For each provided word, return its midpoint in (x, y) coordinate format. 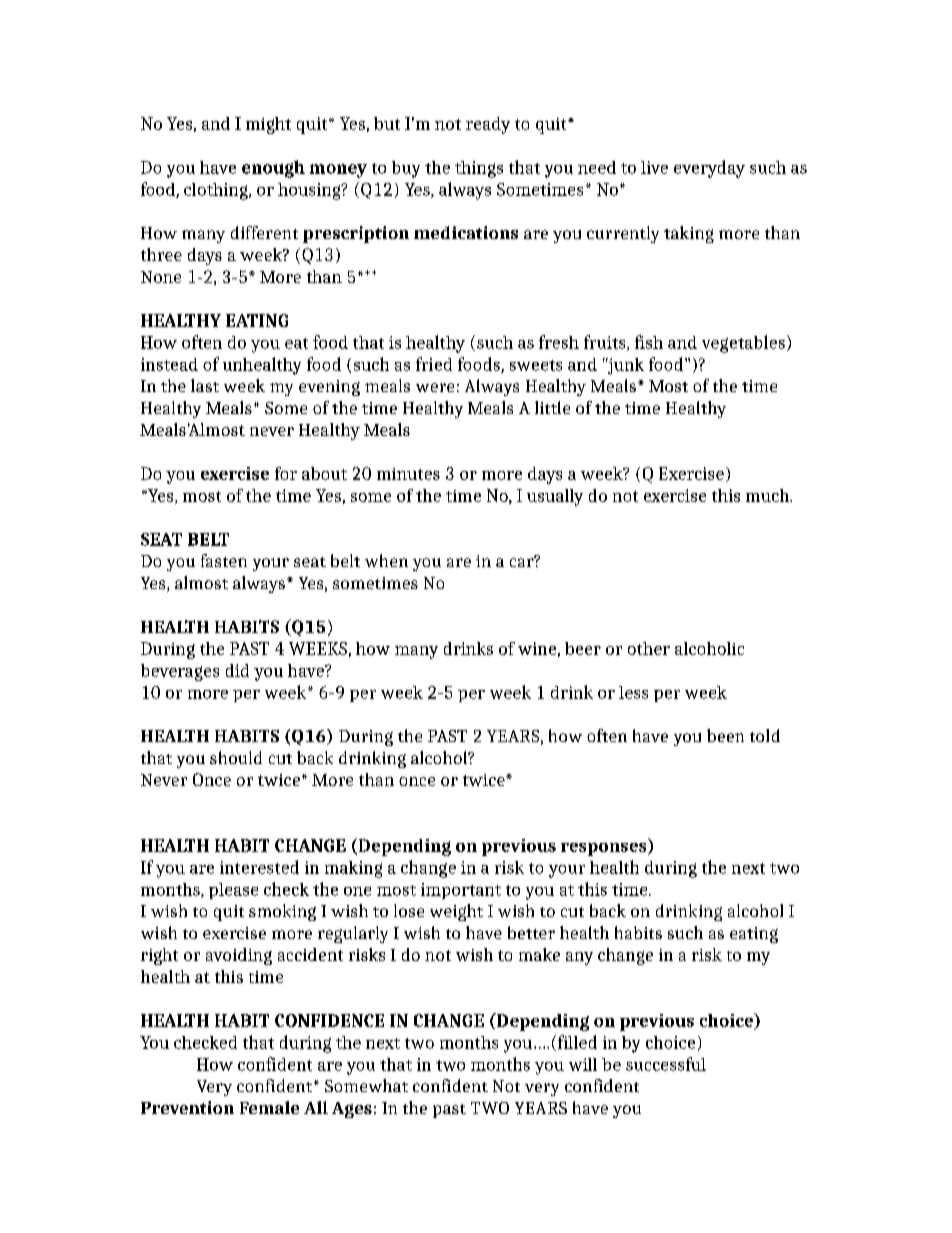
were (435, 387)
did (237, 670)
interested (259, 867)
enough (273, 169)
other (649, 648)
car (523, 561)
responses (605, 849)
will (583, 1064)
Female (269, 1107)
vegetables (743, 344)
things (479, 169)
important (461, 891)
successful (666, 1064)
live (654, 167)
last (205, 385)
